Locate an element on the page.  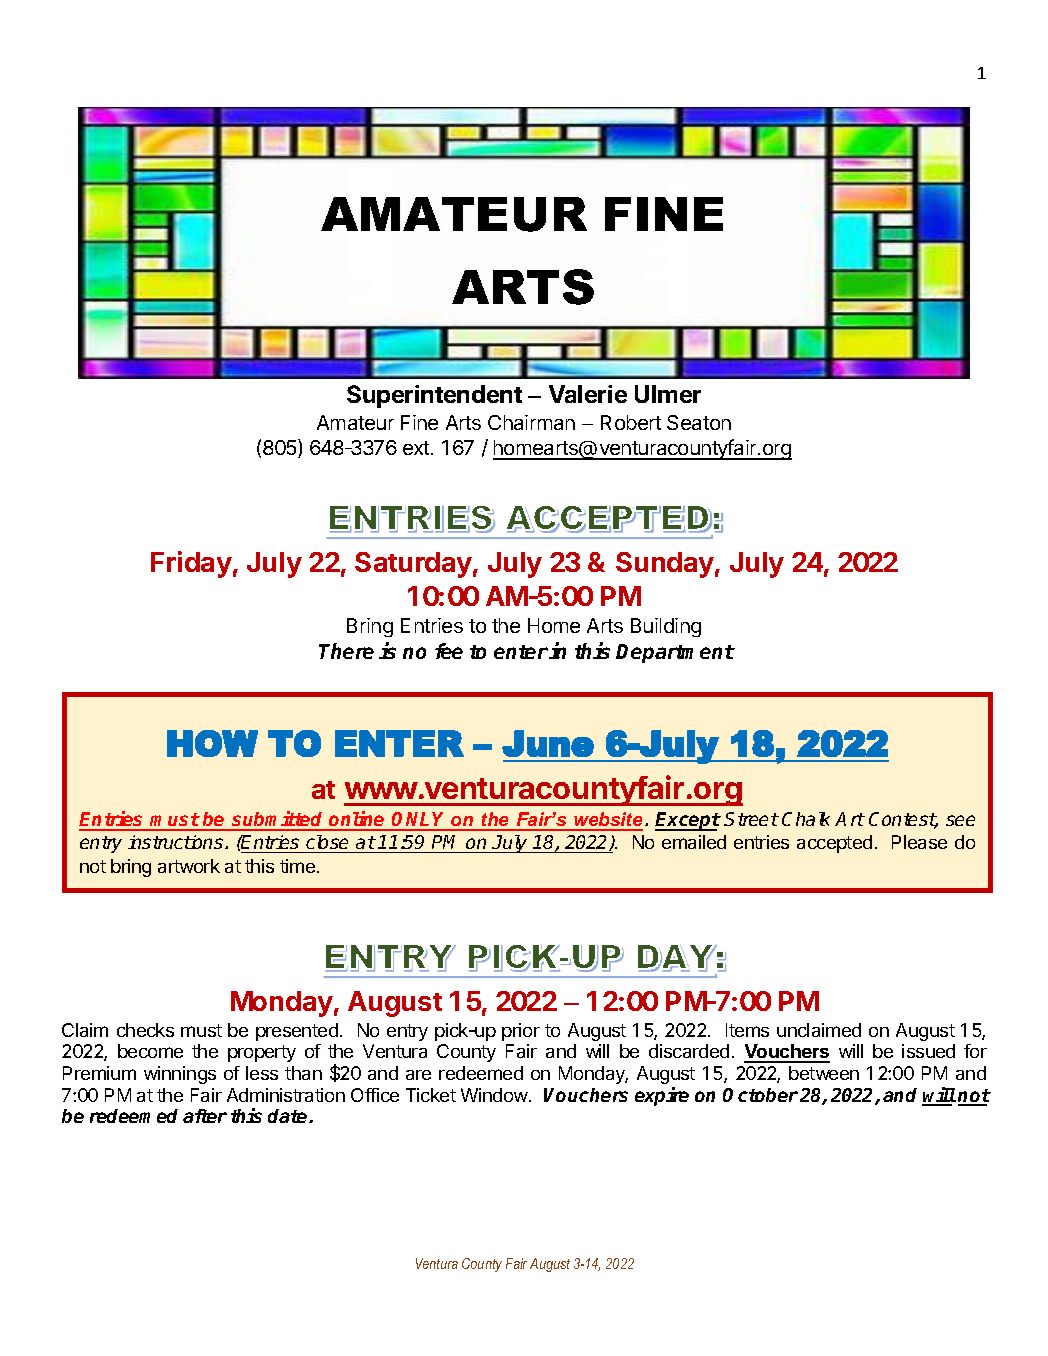
Chalk is located at coordinates (806, 819).
